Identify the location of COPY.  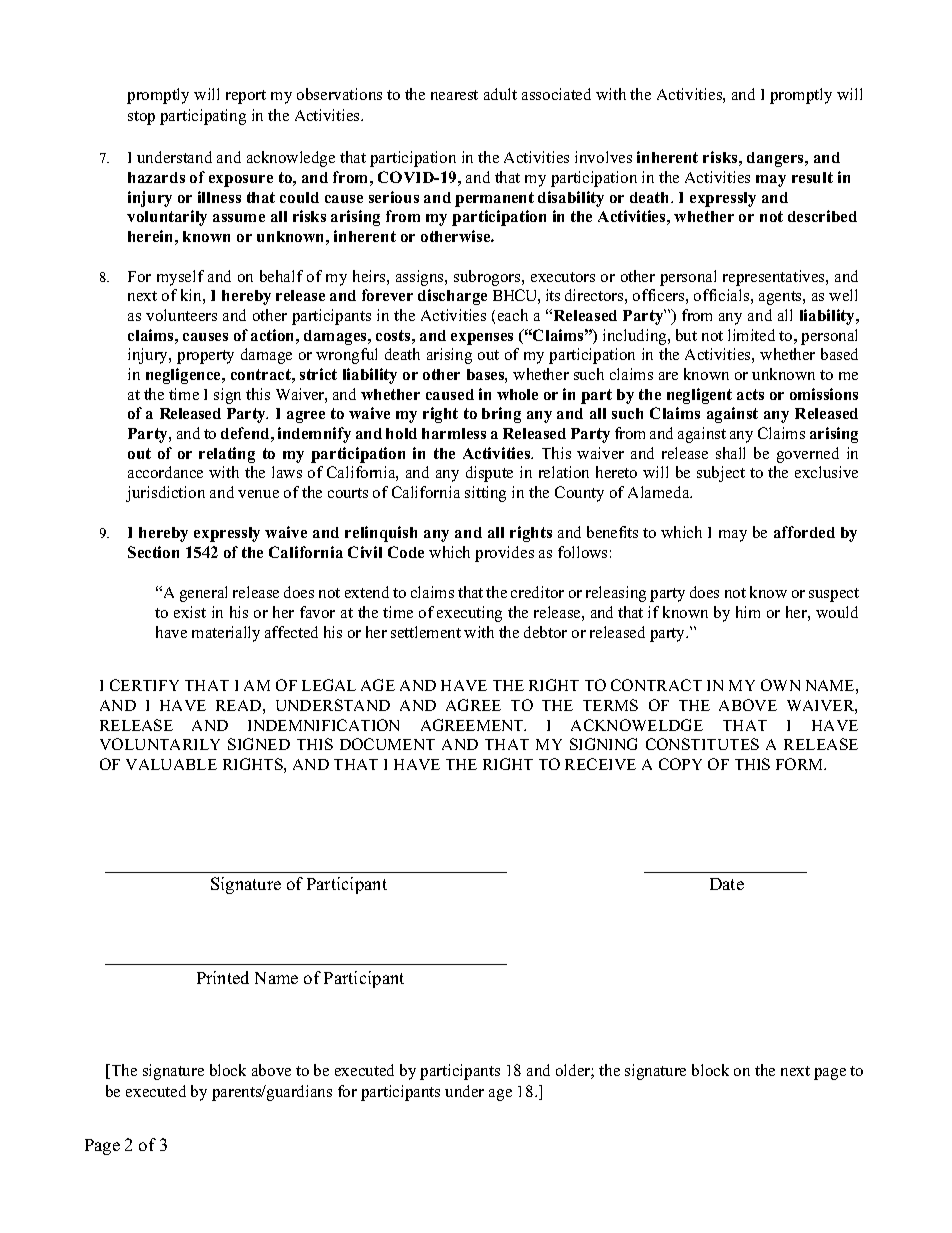
(680, 764).
